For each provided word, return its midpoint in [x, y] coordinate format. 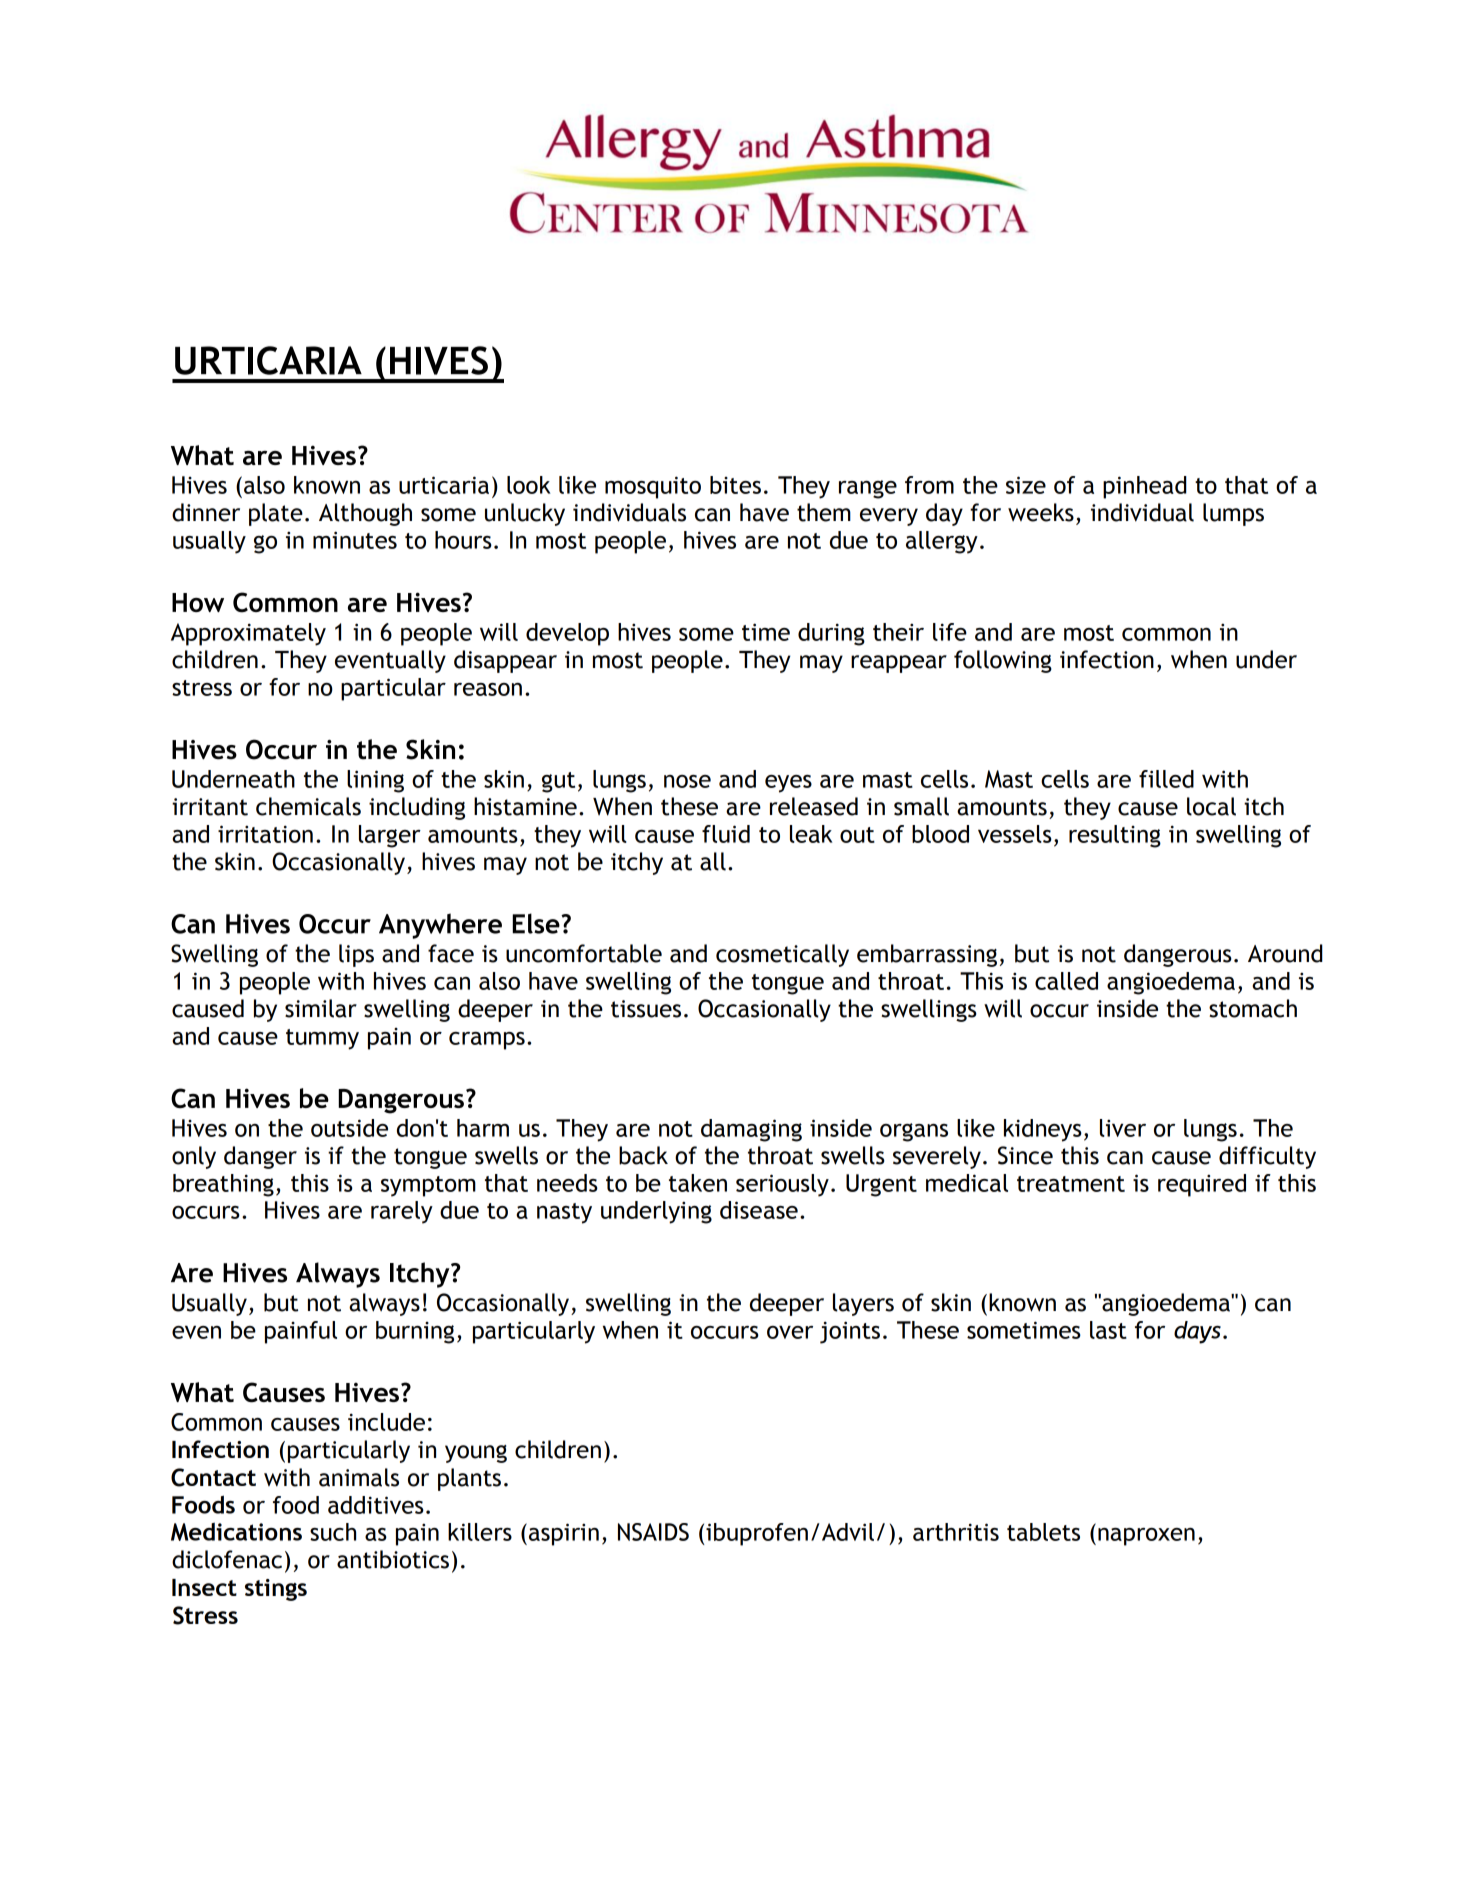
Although [365, 514]
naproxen [1146, 1537]
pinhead [1145, 487]
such [333, 1532]
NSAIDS [653, 1532]
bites [735, 485]
